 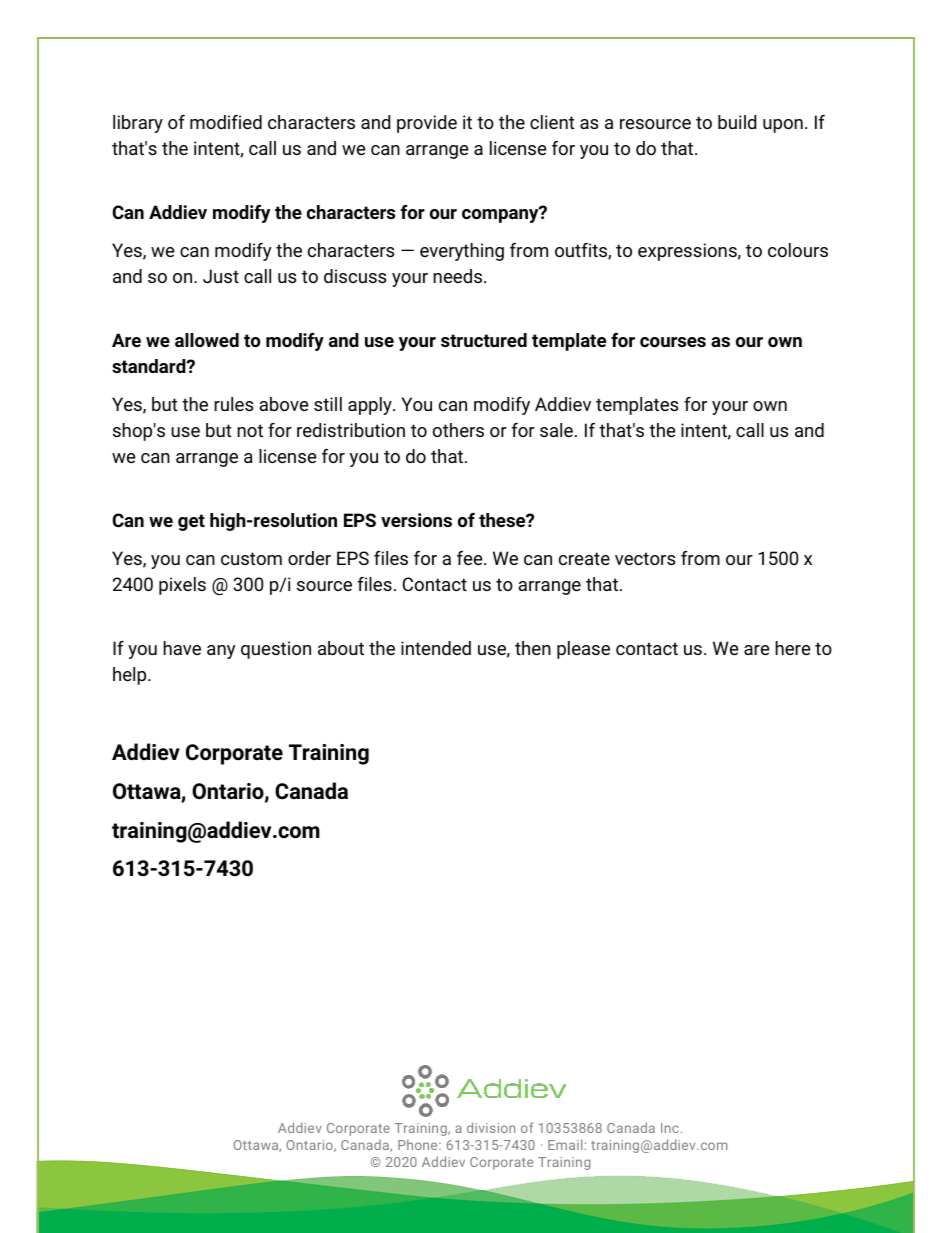 What do you see at coordinates (737, 122) in the screenshot?
I see `build` at bounding box center [737, 122].
